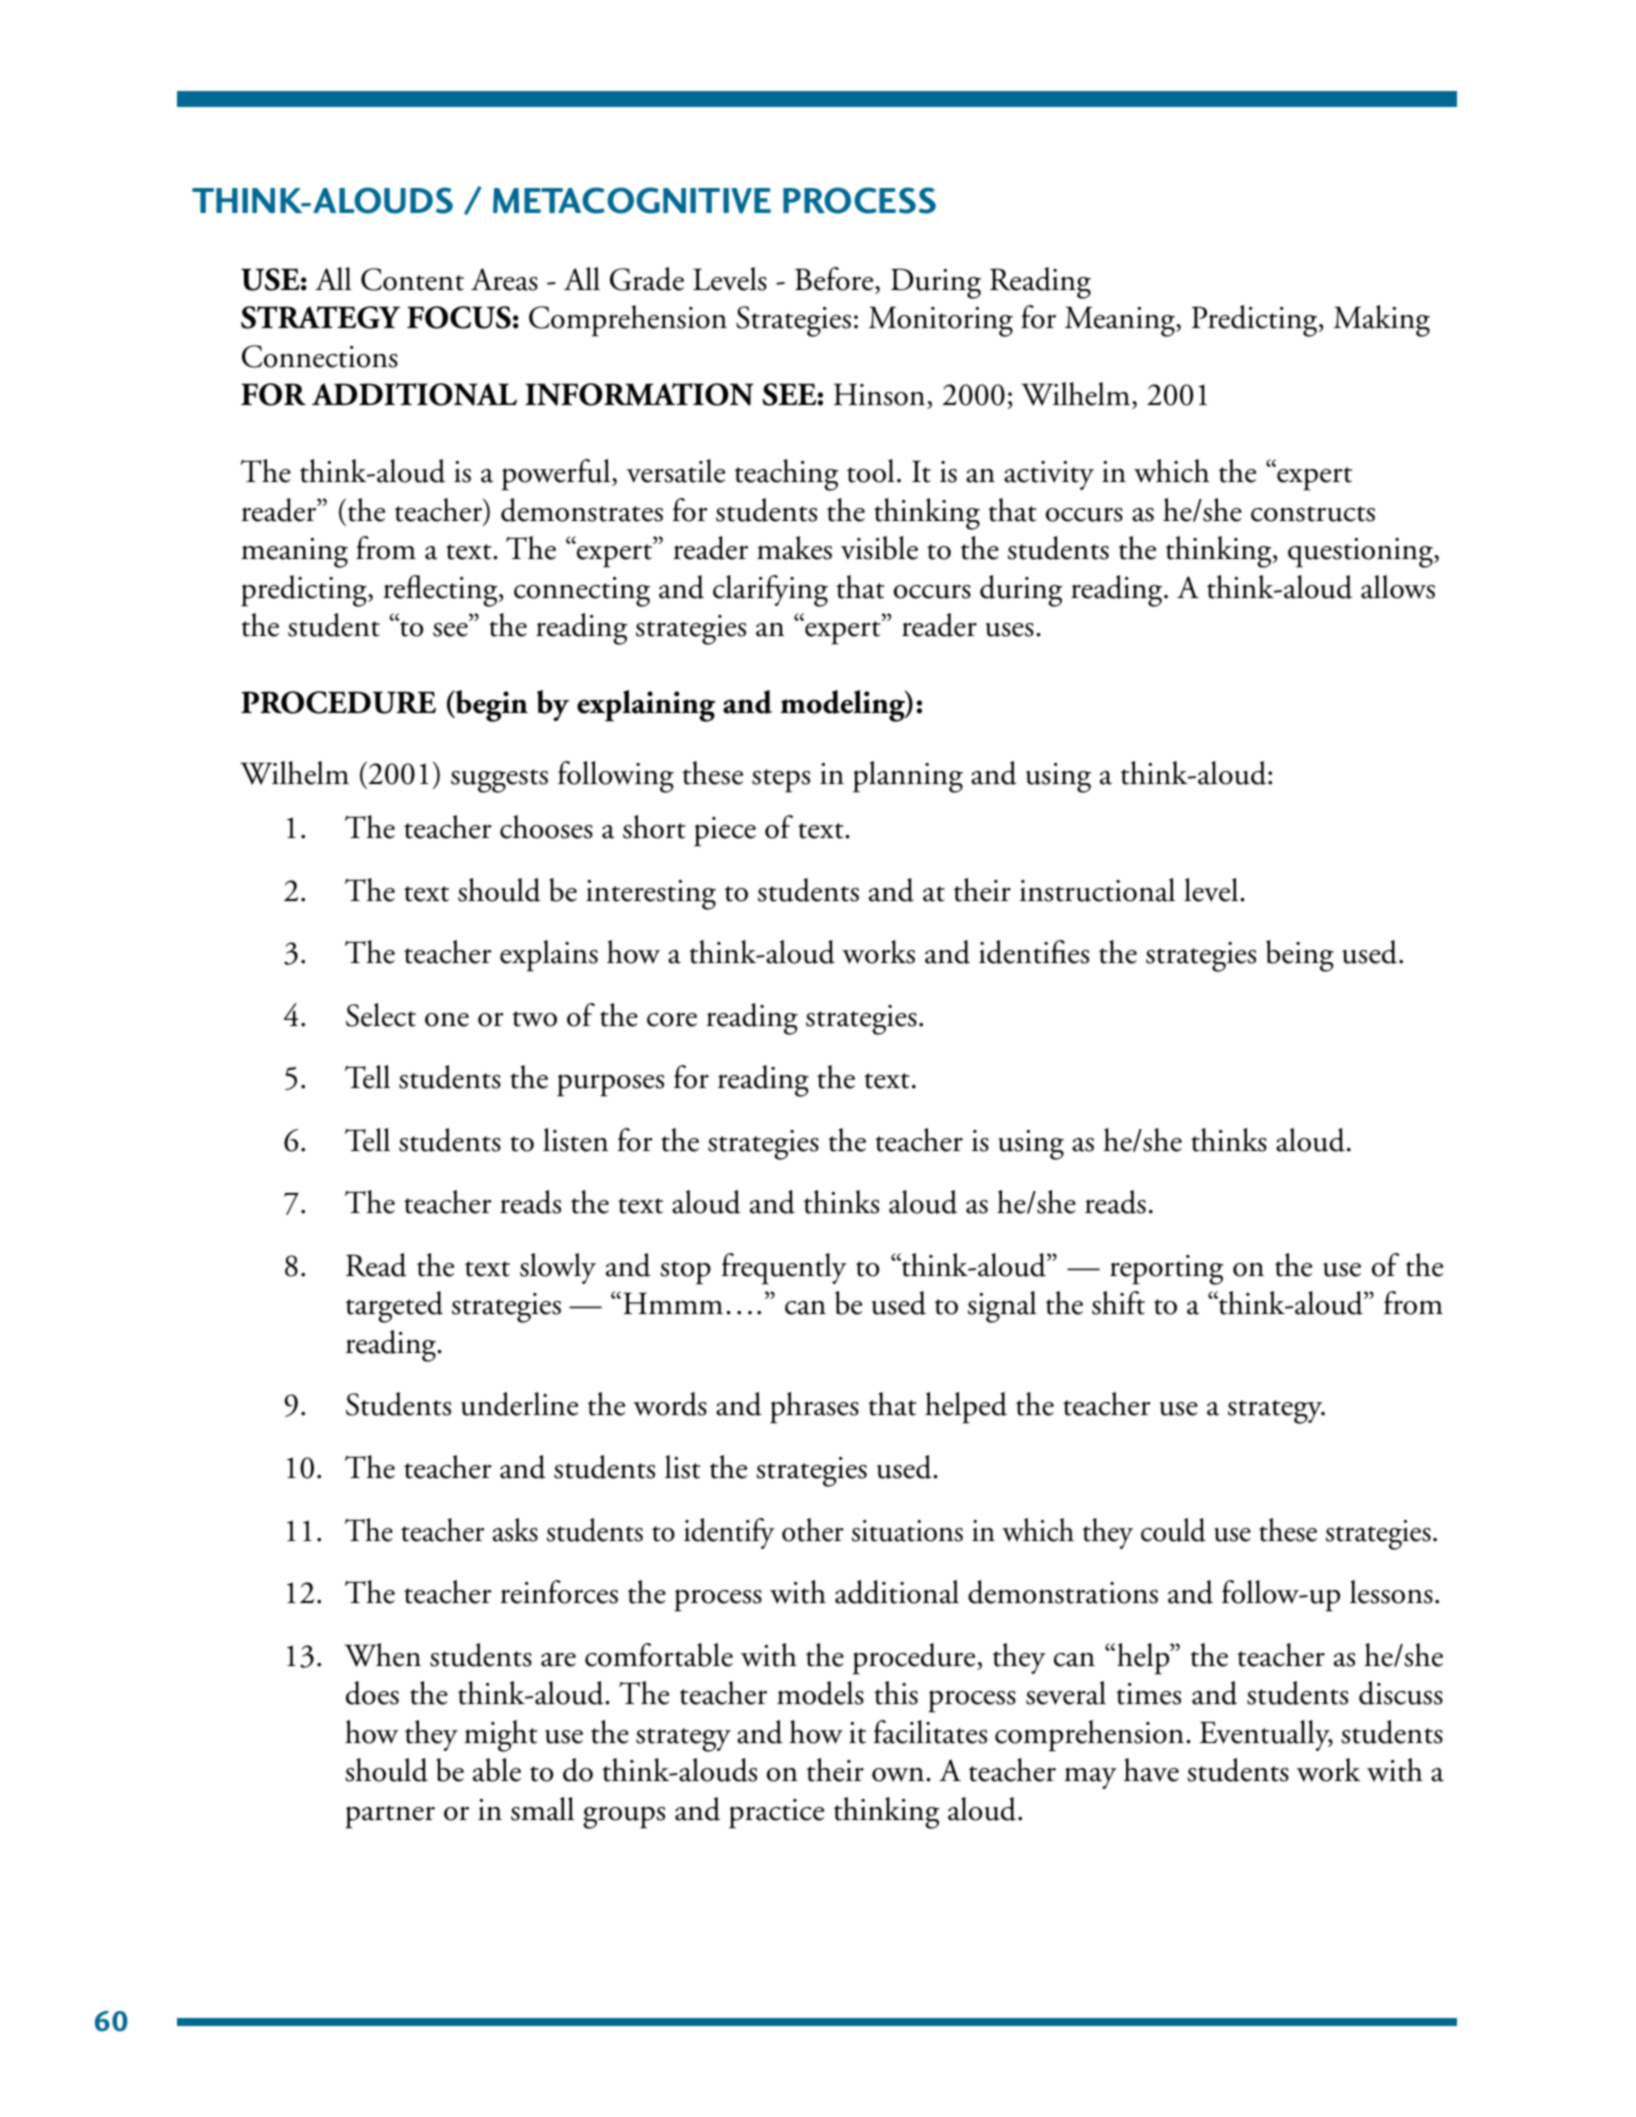 The image size is (1636, 2117). Describe the element at coordinates (908, 777) in the screenshot. I see `planning` at that location.
